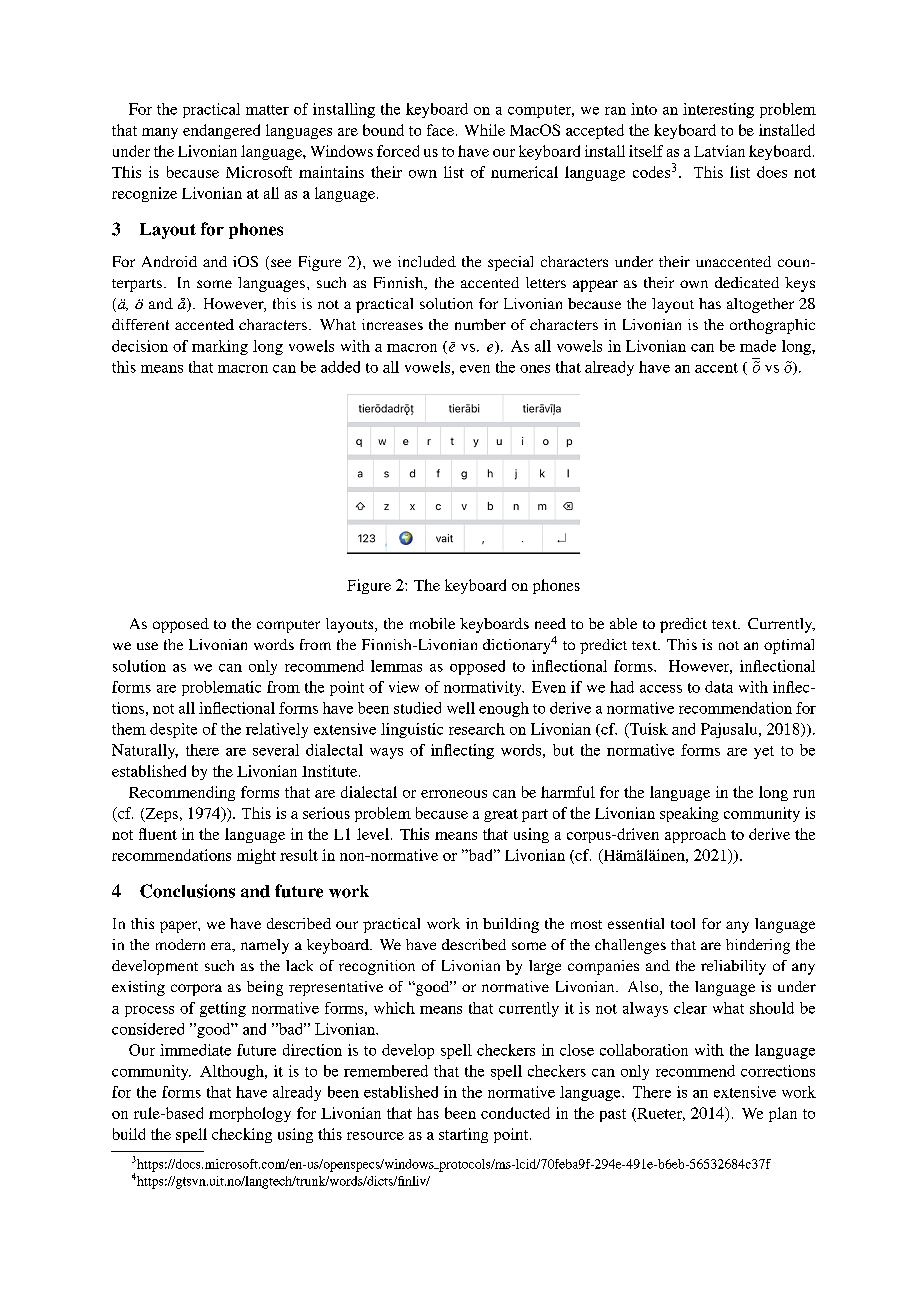  Describe the element at coordinates (187, 891) in the screenshot. I see `Conclusions` at that location.
